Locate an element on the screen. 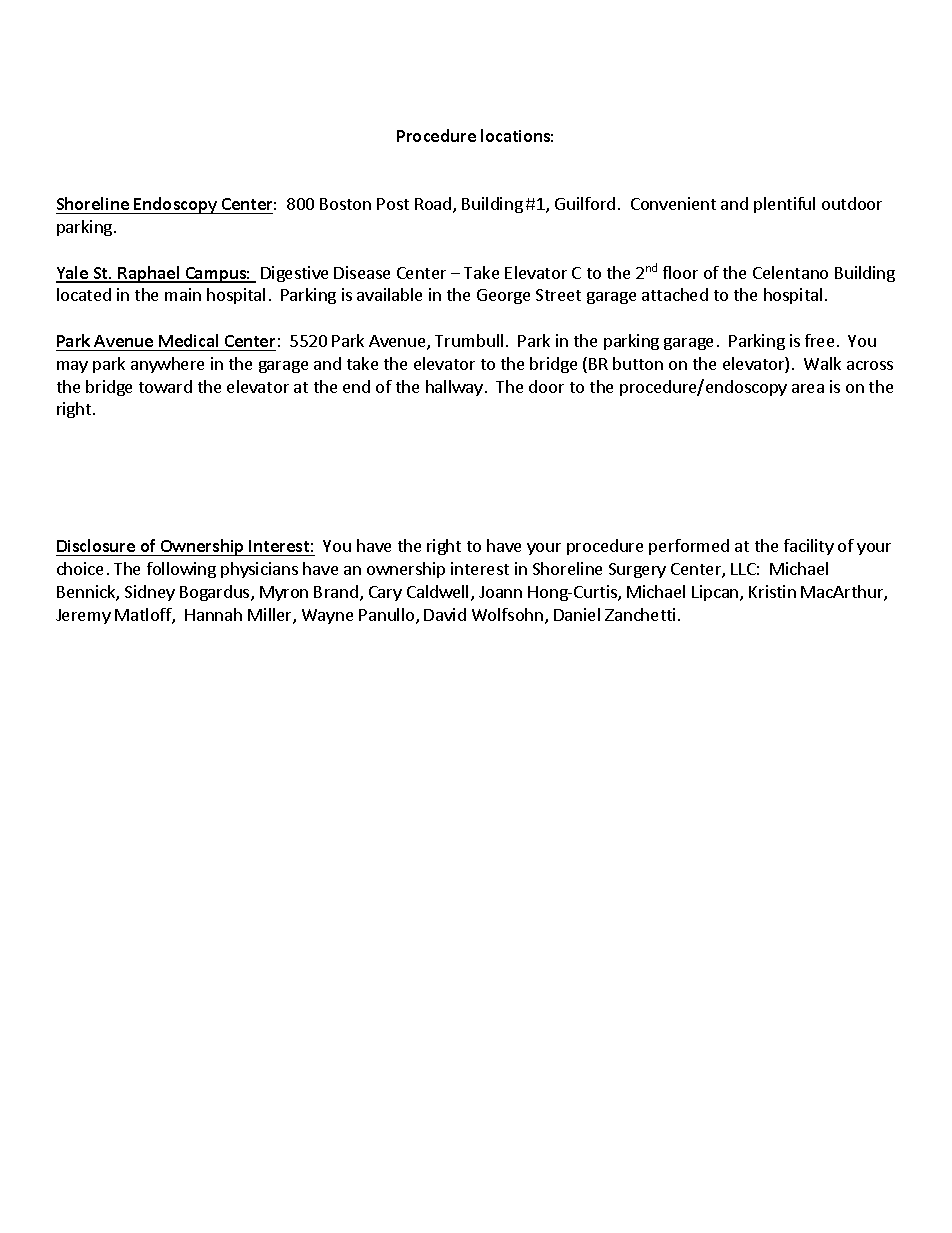 This screenshot has height=1233, width=952. Boston is located at coordinates (345, 204).
